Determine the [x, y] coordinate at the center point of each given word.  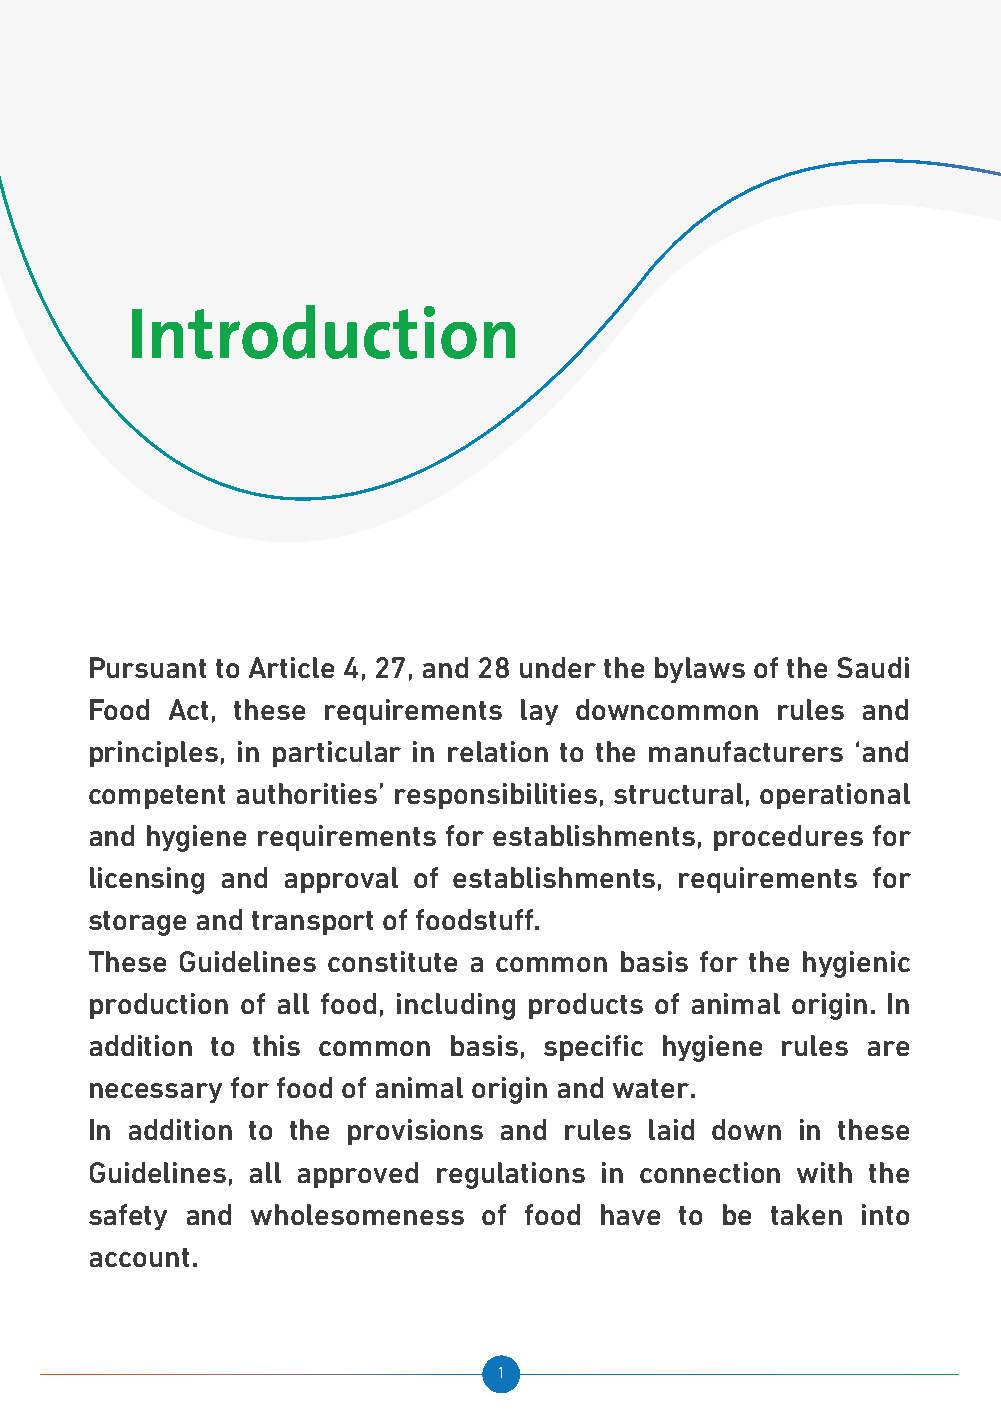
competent [157, 797]
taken [806, 1214]
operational [835, 796]
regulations [511, 1175]
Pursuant [148, 667]
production [159, 1006]
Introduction [323, 332]
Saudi [873, 667]
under [558, 667]
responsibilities [496, 796]
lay [539, 712]
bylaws [700, 670]
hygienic [856, 964]
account [139, 1257]
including [456, 1006]
